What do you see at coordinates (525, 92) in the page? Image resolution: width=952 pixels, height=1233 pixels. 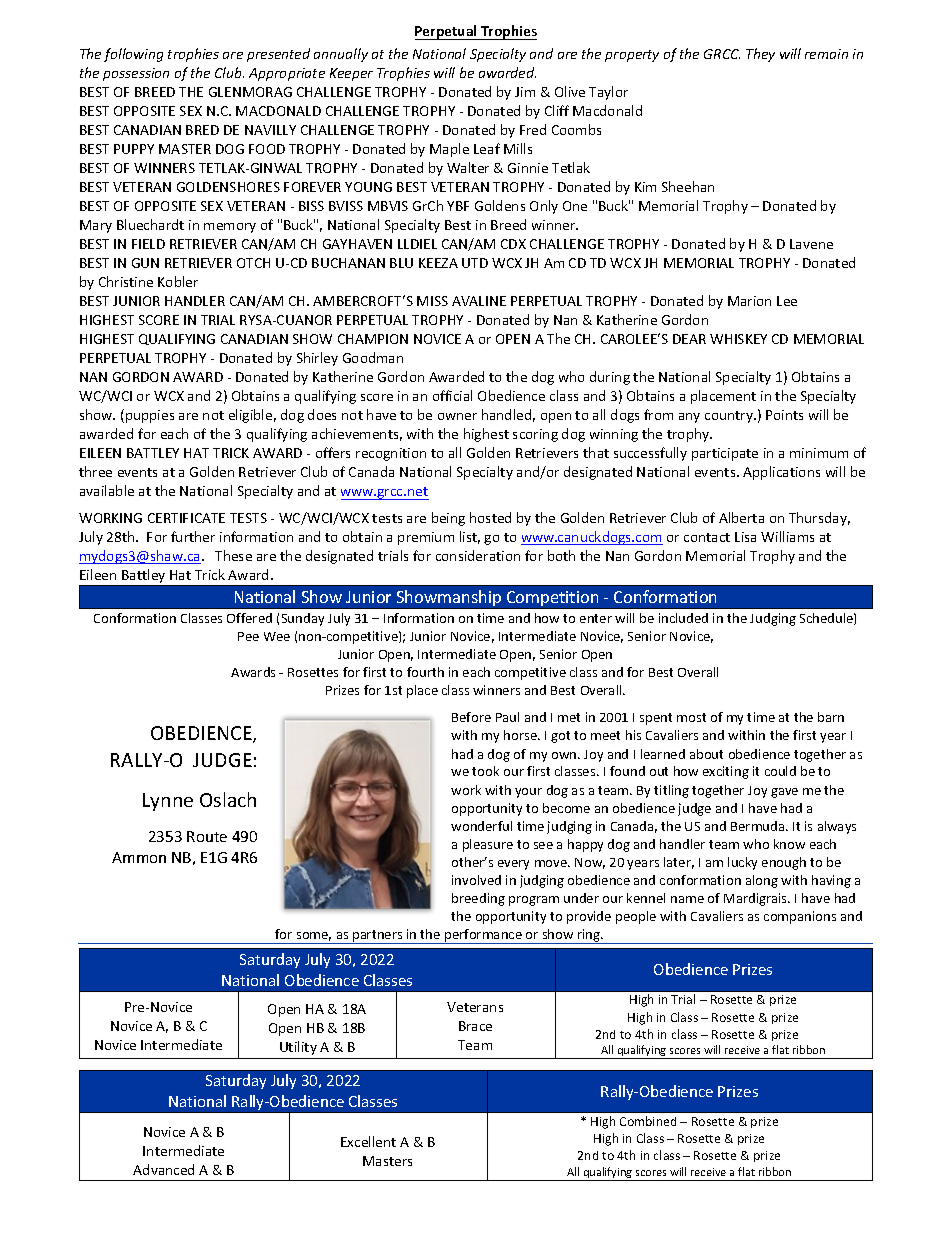 I see `Jim` at bounding box center [525, 92].
